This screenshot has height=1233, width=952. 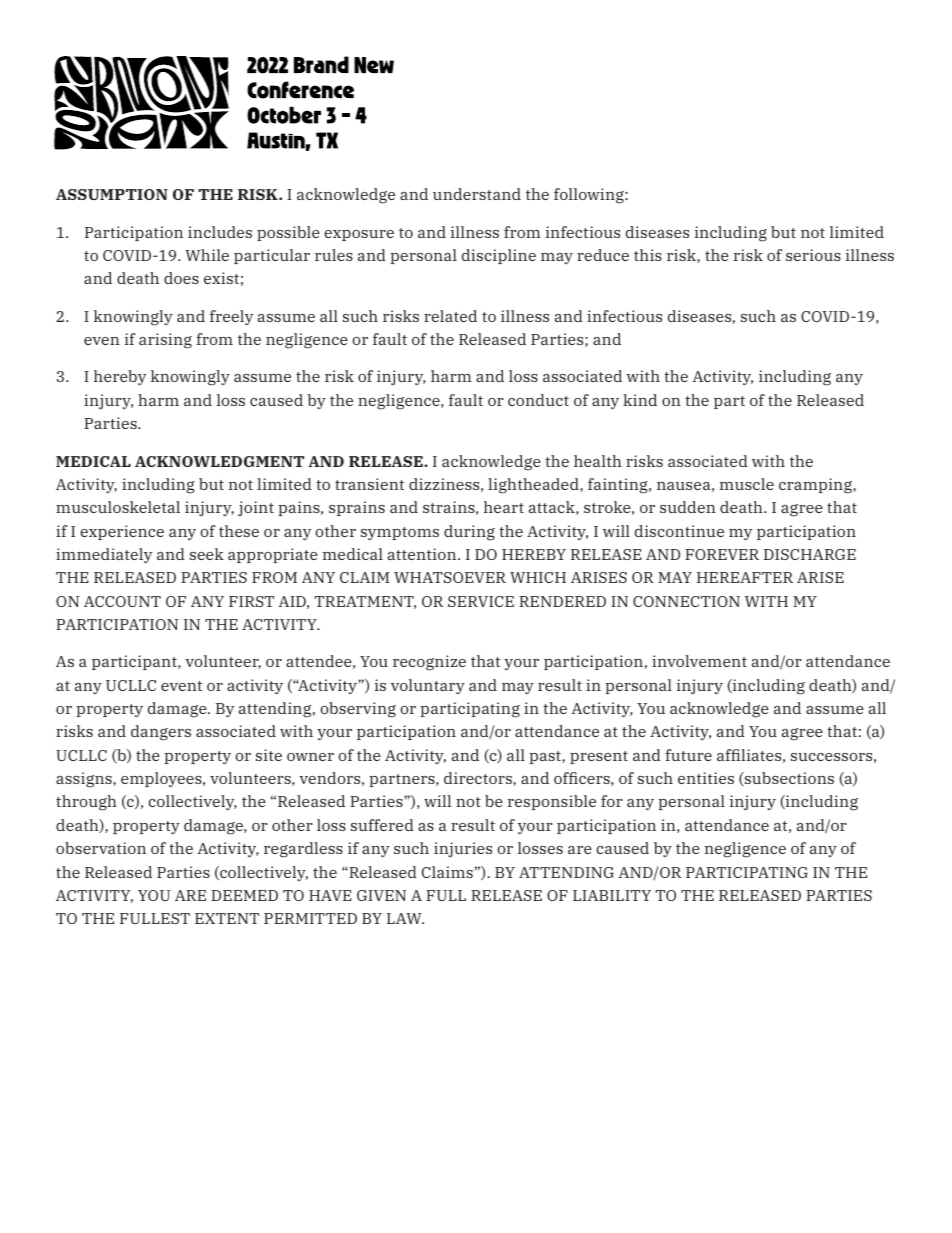 I want to click on attention, so click(x=423, y=554).
